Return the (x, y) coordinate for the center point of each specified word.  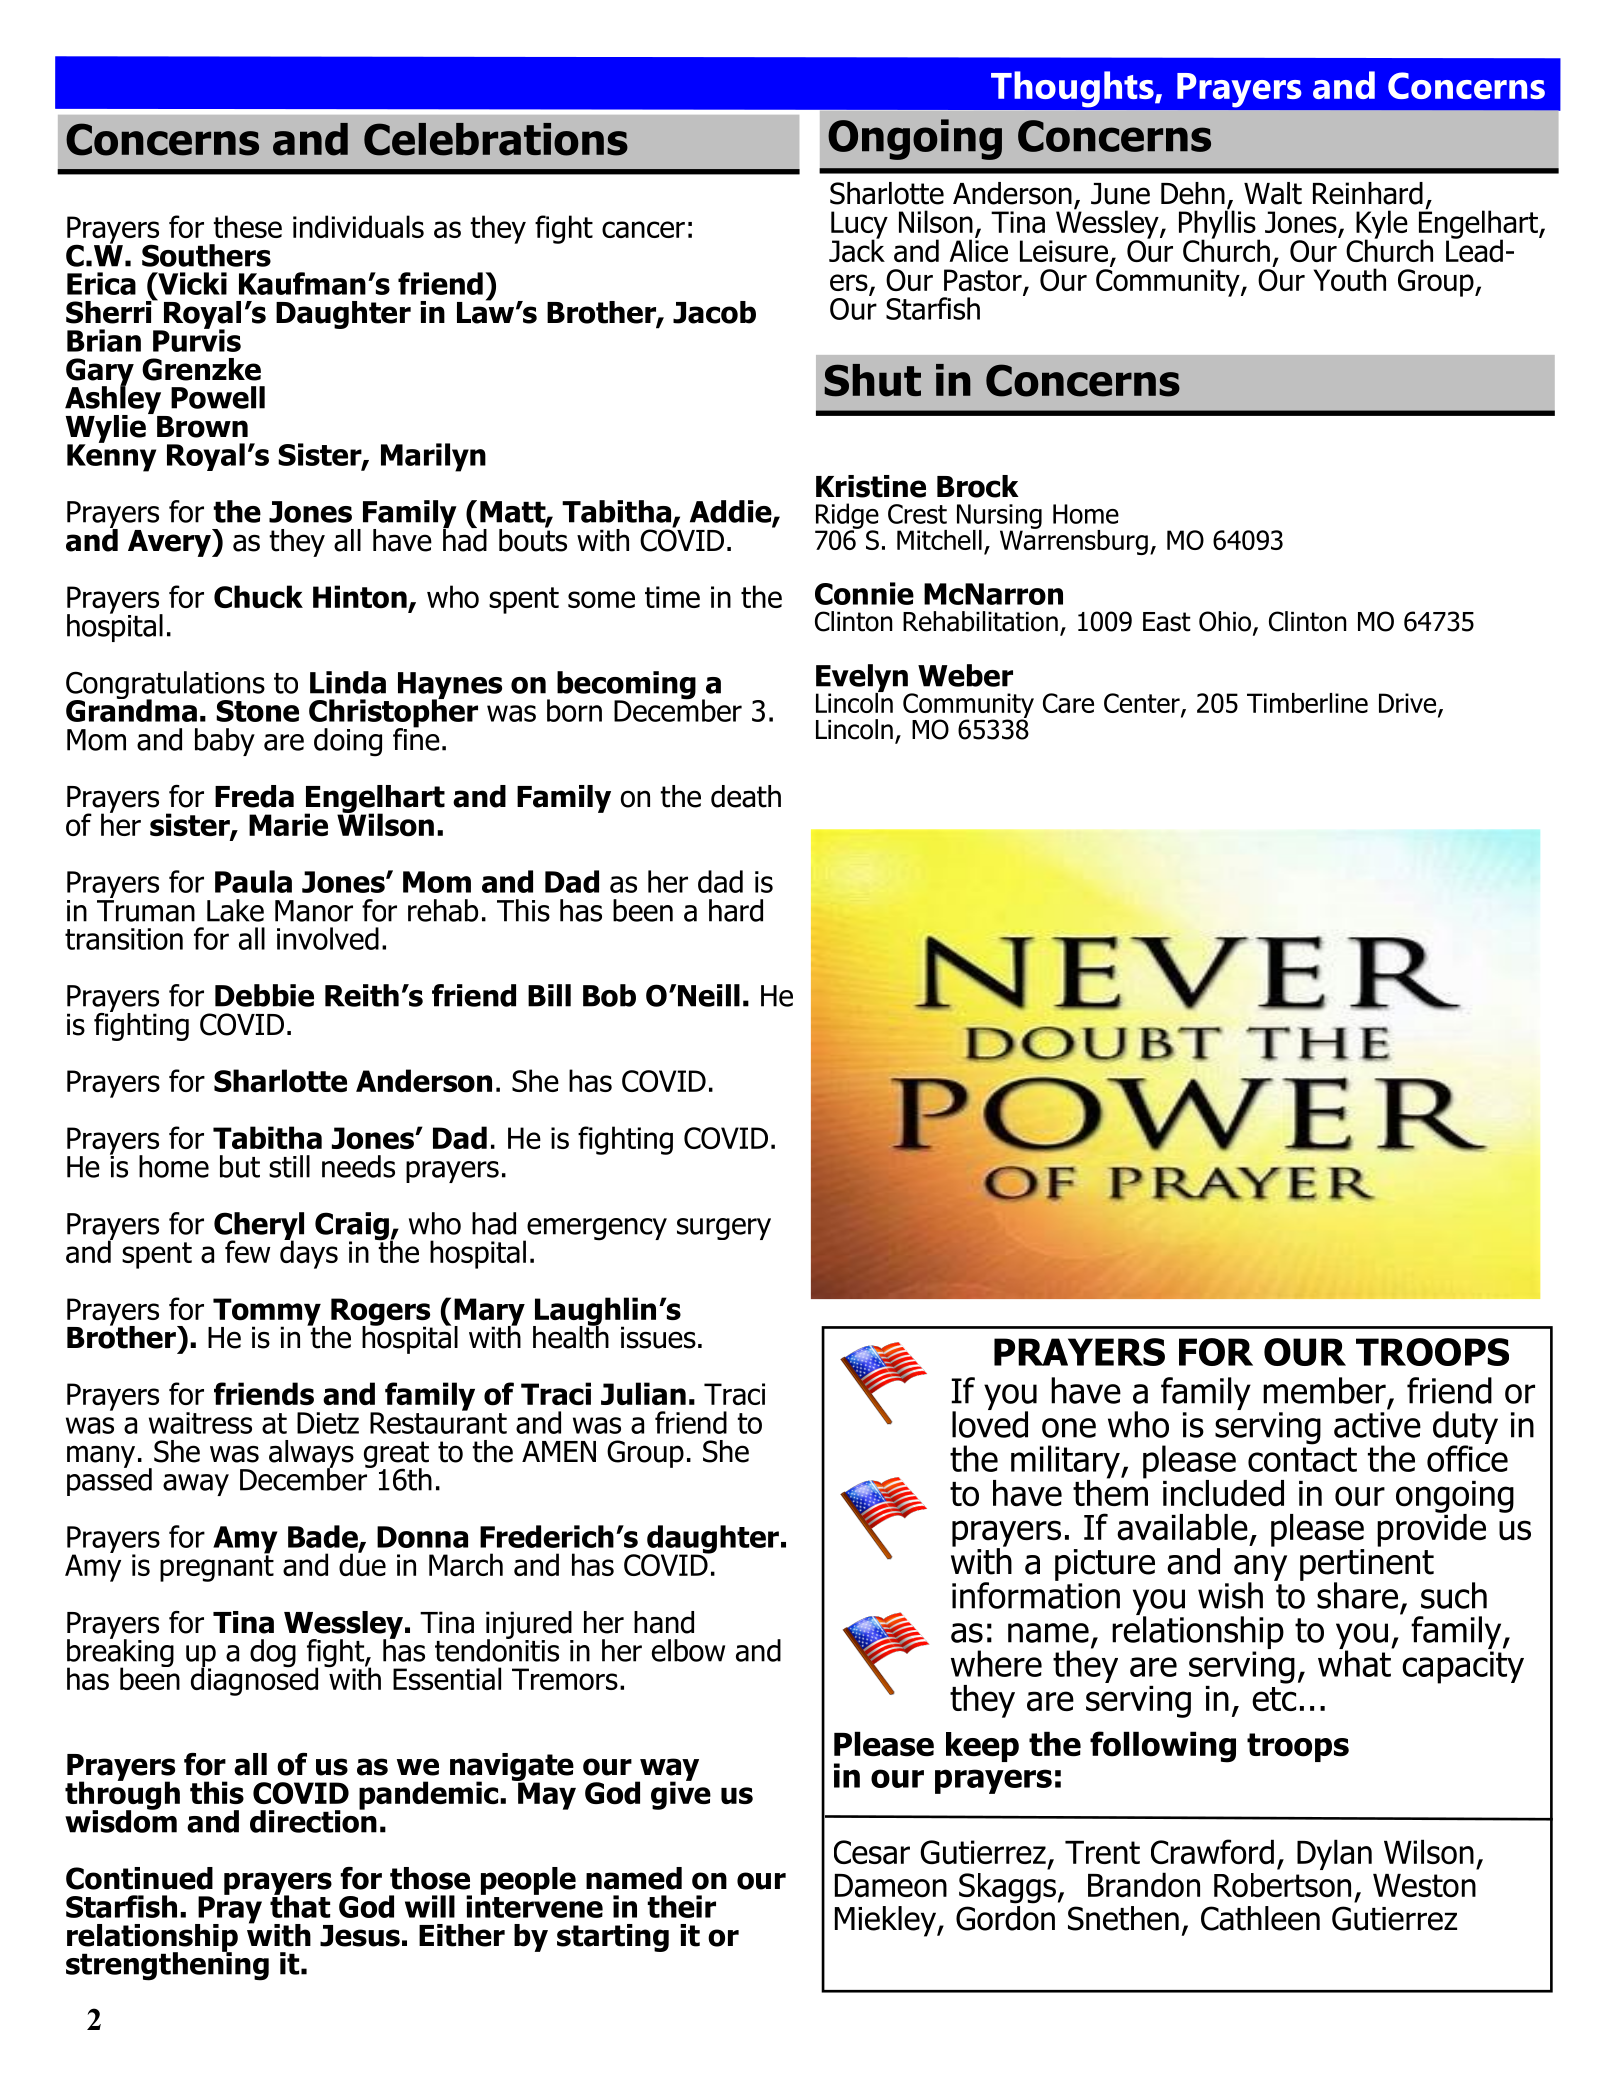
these (247, 226)
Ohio (1226, 622)
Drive (1409, 704)
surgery (724, 1229)
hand (664, 1622)
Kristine (871, 486)
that (300, 1905)
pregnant (217, 1567)
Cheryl (259, 1227)
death (746, 796)
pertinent (1367, 1564)
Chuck (258, 596)
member (1324, 1390)
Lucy (859, 226)
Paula (253, 881)
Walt (1273, 193)
